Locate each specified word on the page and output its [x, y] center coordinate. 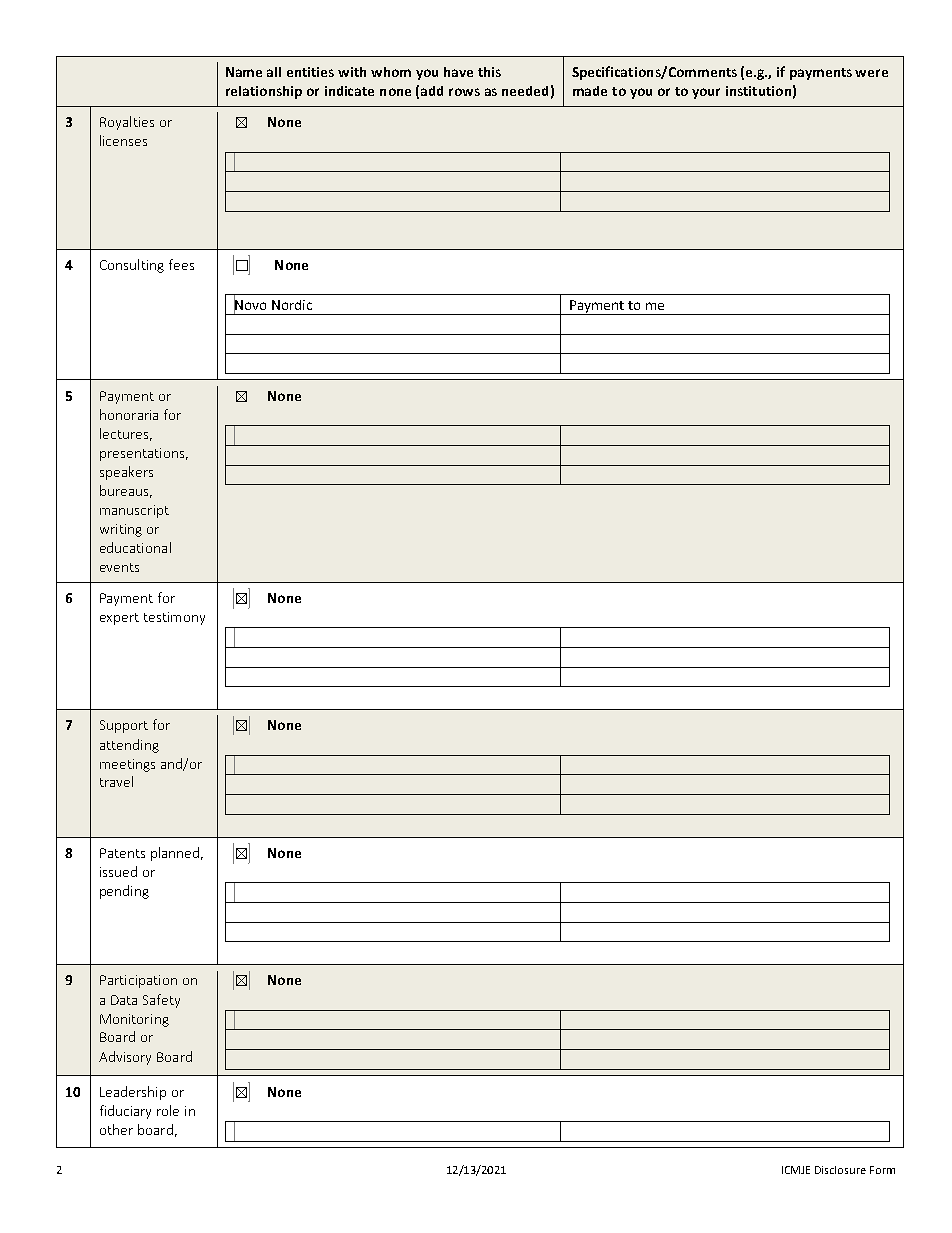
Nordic [292, 305]
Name [244, 72]
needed [525, 91]
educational [135, 547]
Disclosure [840, 1170]
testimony [174, 618]
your [706, 93]
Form [882, 1170]
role [168, 1110]
